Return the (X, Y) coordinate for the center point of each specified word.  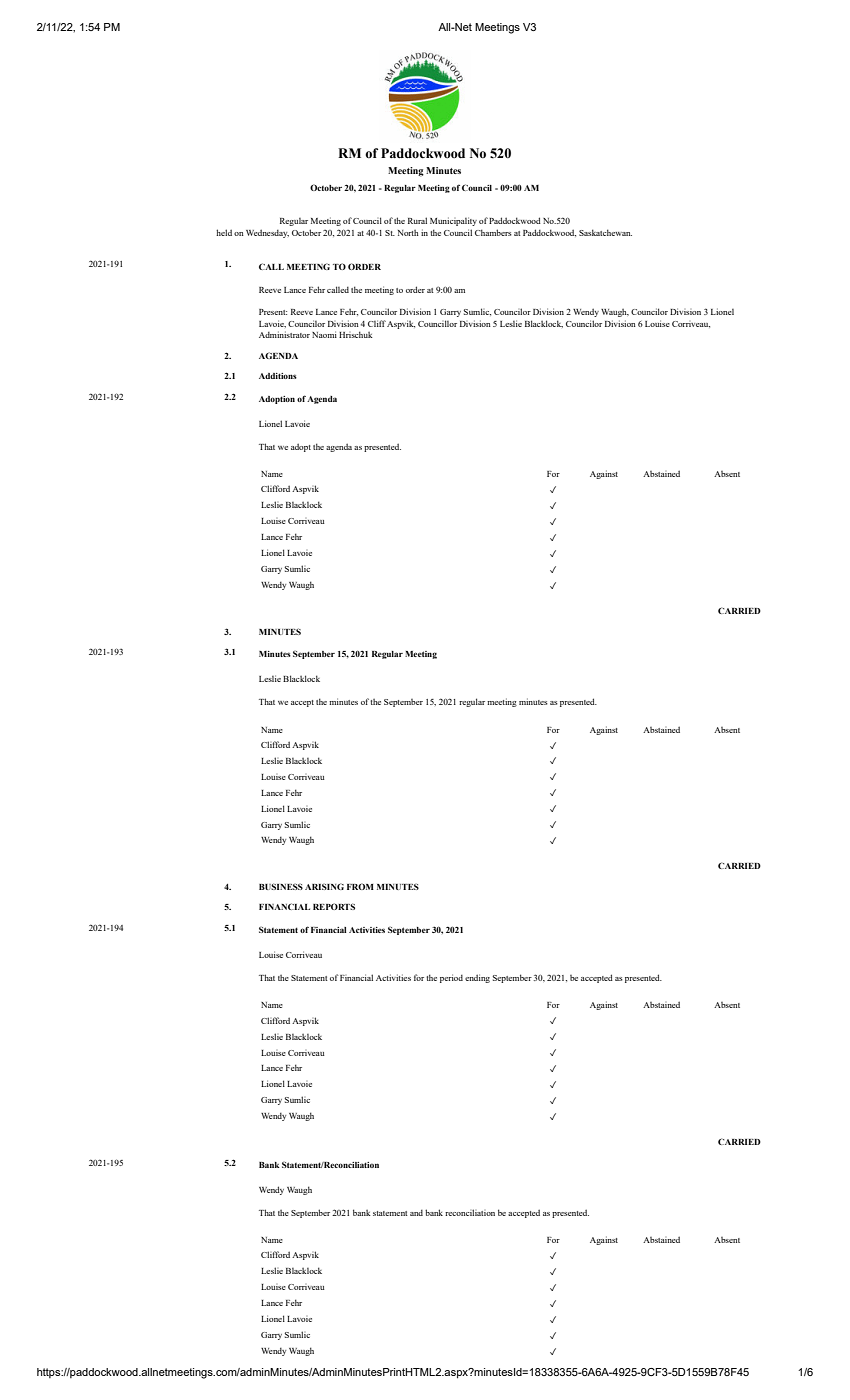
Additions (278, 376)
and (416, 1213)
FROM (360, 886)
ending (477, 978)
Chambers (493, 232)
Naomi (324, 334)
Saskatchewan (605, 232)
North (408, 233)
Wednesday (267, 233)
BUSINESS (281, 886)
